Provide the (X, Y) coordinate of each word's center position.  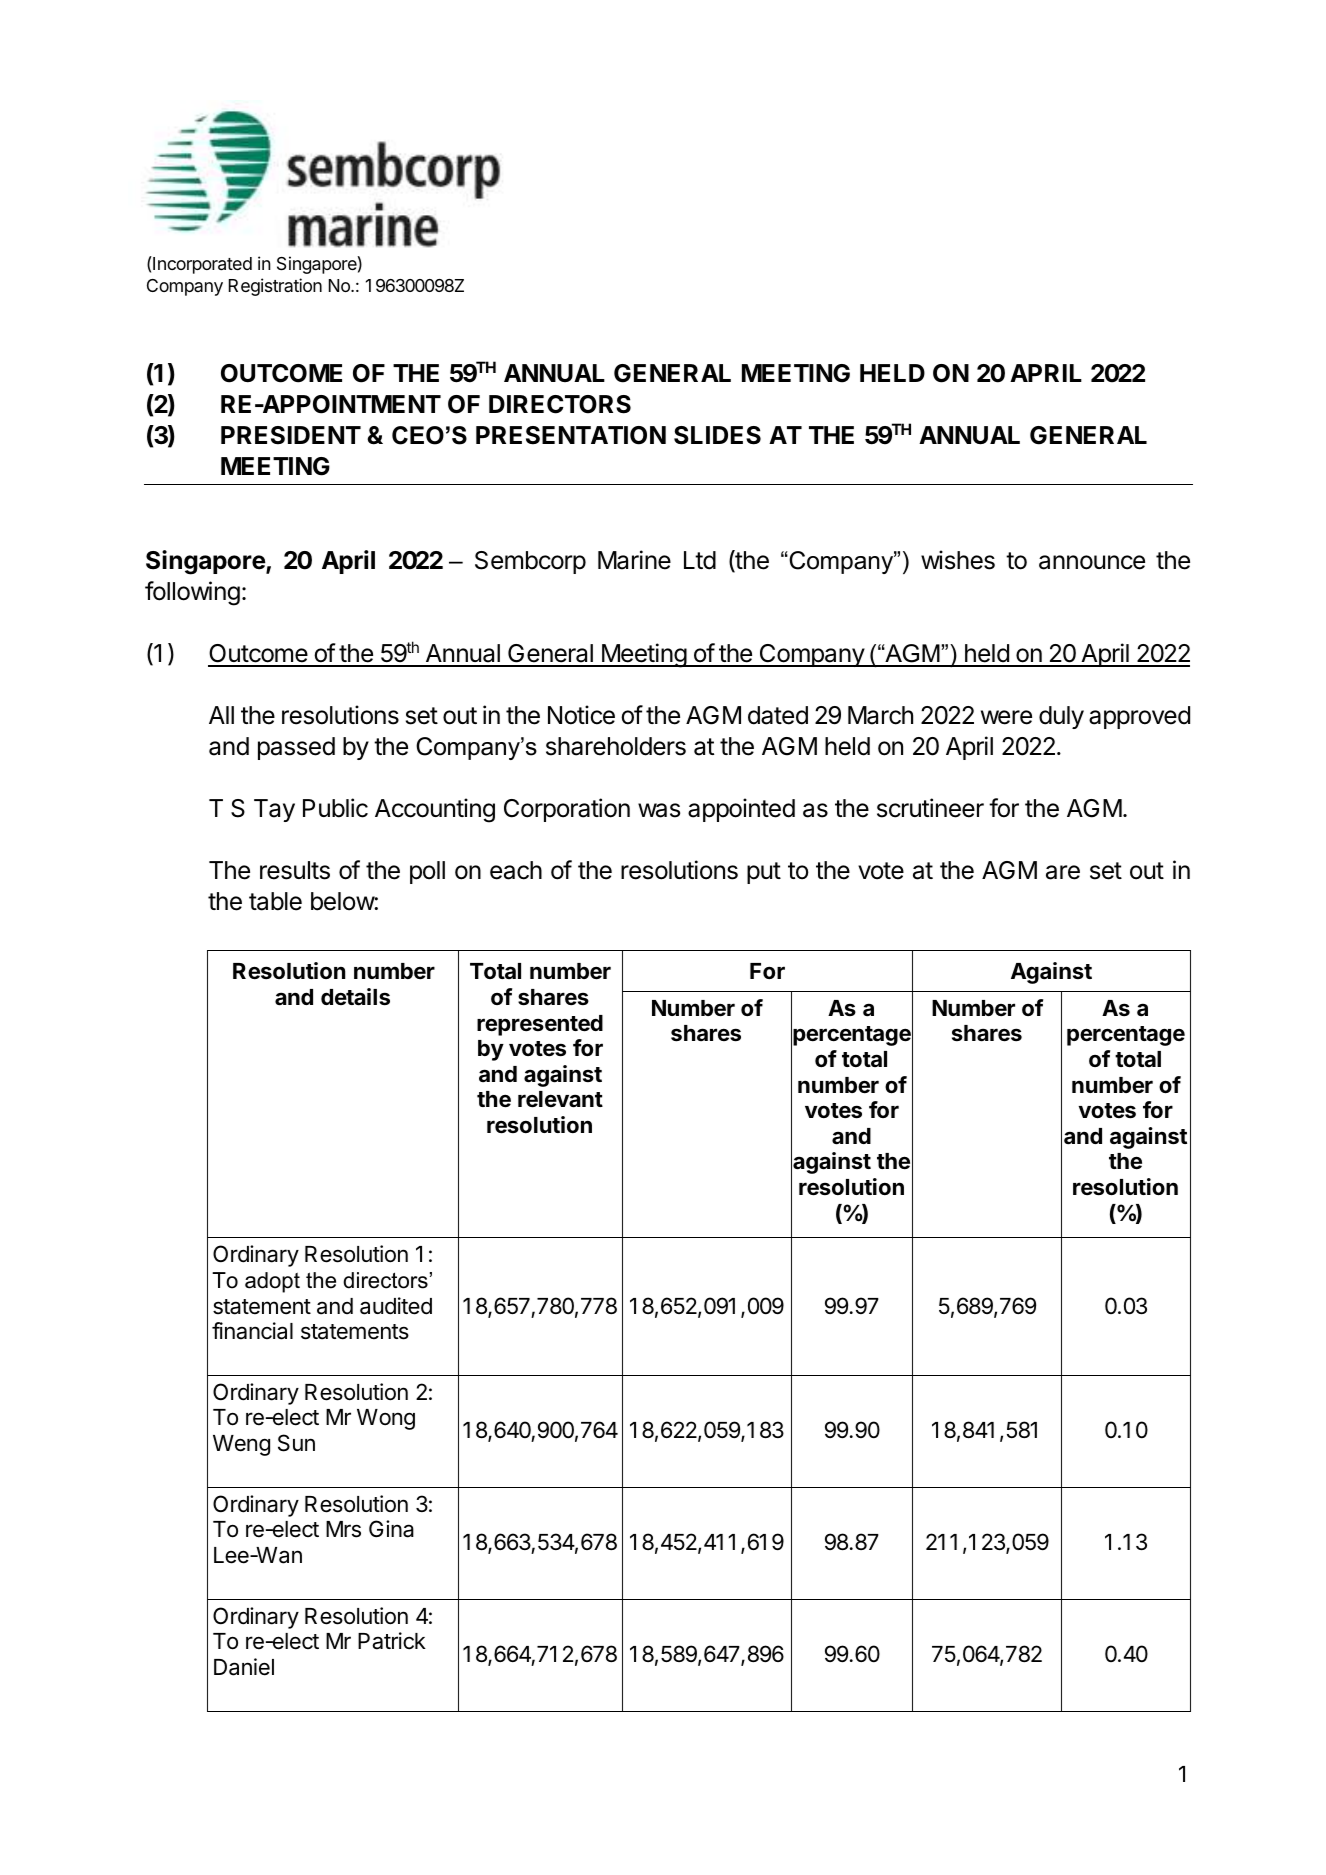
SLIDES (717, 435)
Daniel (244, 1667)
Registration (275, 287)
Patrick (392, 1641)
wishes (958, 560)
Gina (391, 1529)
